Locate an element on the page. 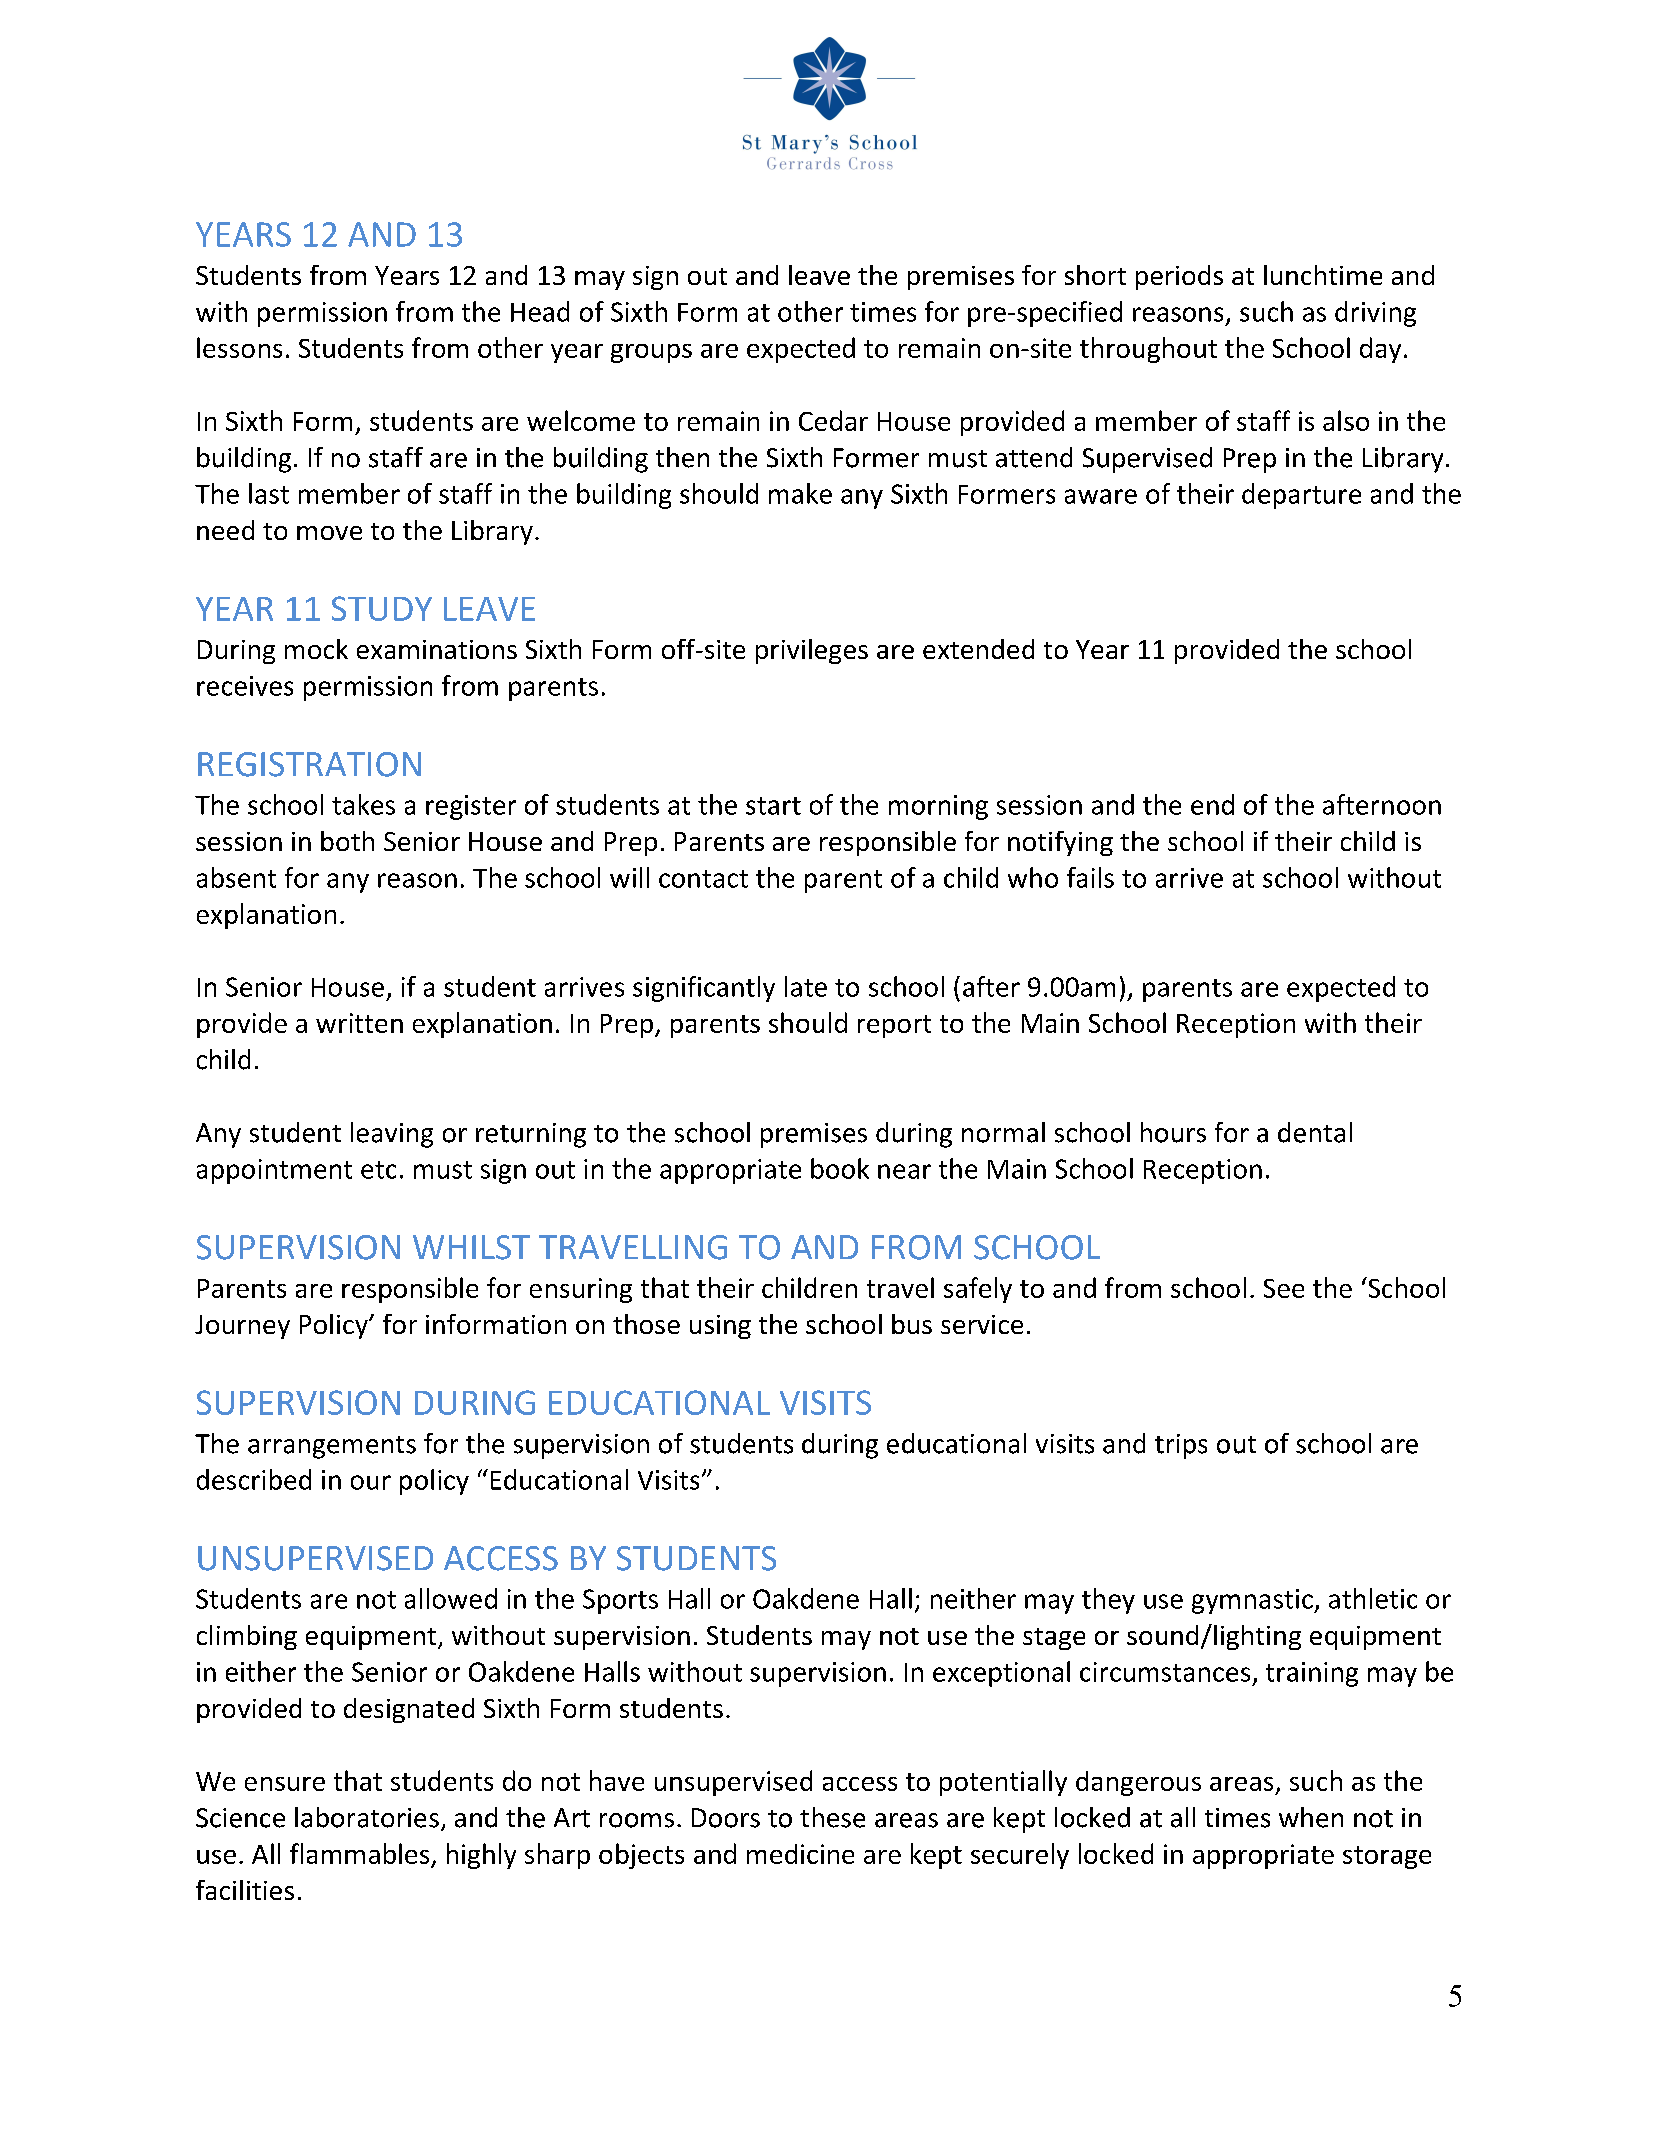 The height and width of the image is (2147, 1659). lessons is located at coordinates (239, 347).
